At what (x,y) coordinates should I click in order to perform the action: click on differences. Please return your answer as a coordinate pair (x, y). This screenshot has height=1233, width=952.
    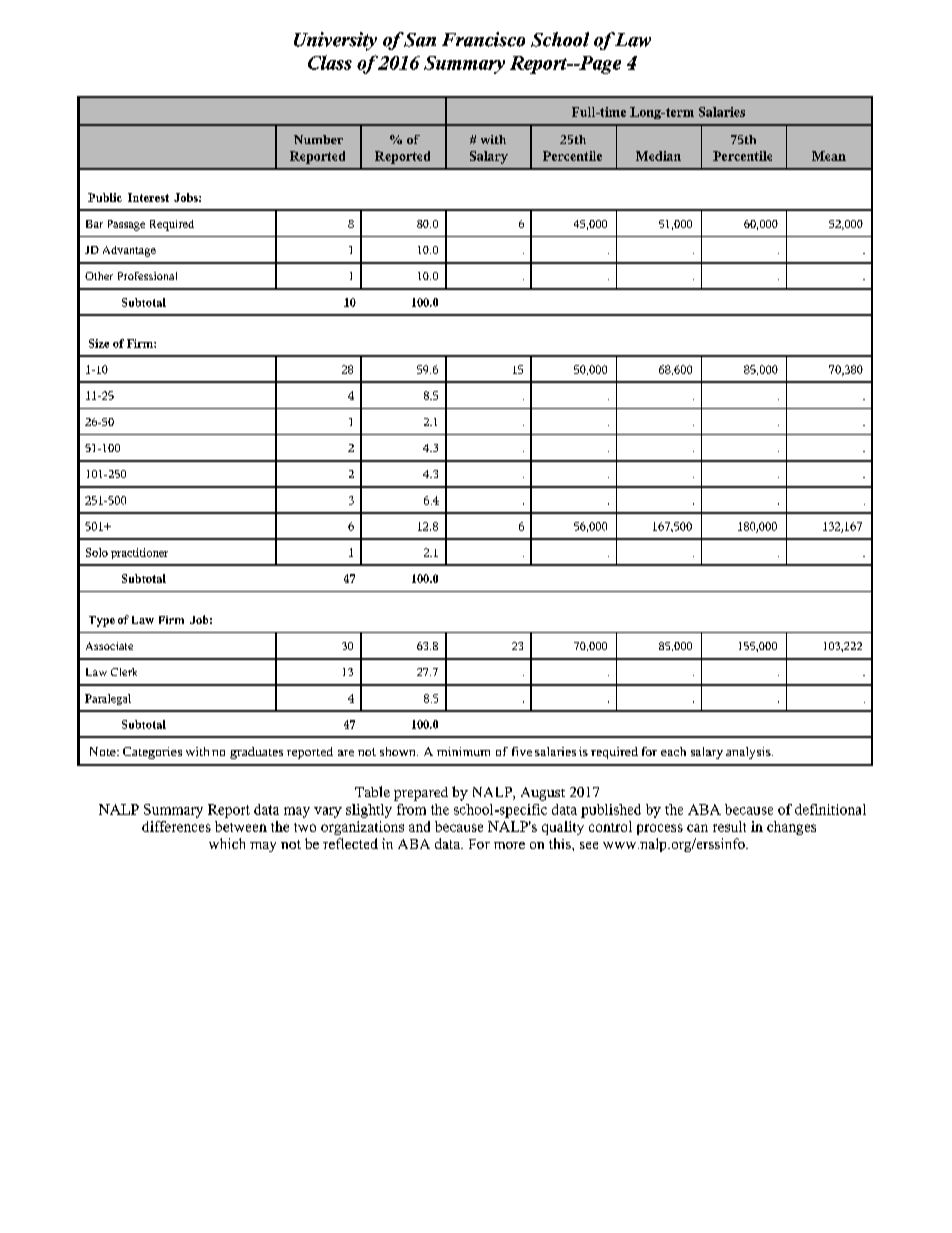
    Looking at the image, I should click on (176, 826).
